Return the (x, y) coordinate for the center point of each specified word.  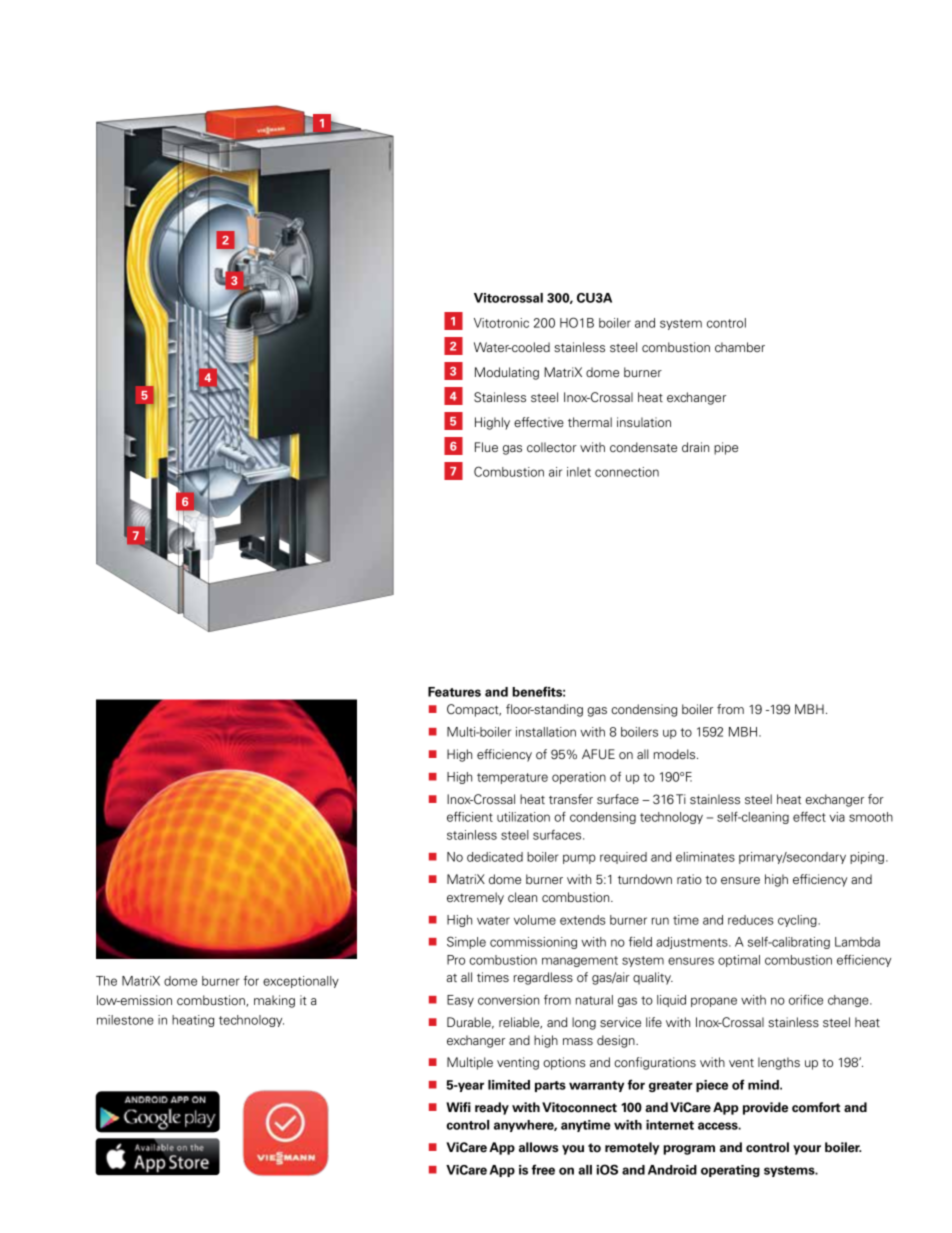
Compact (474, 710)
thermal (590, 422)
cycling (798, 921)
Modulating (507, 373)
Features (454, 692)
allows (538, 1147)
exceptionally (301, 982)
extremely (475, 898)
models (676, 754)
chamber (740, 347)
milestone (125, 1020)
